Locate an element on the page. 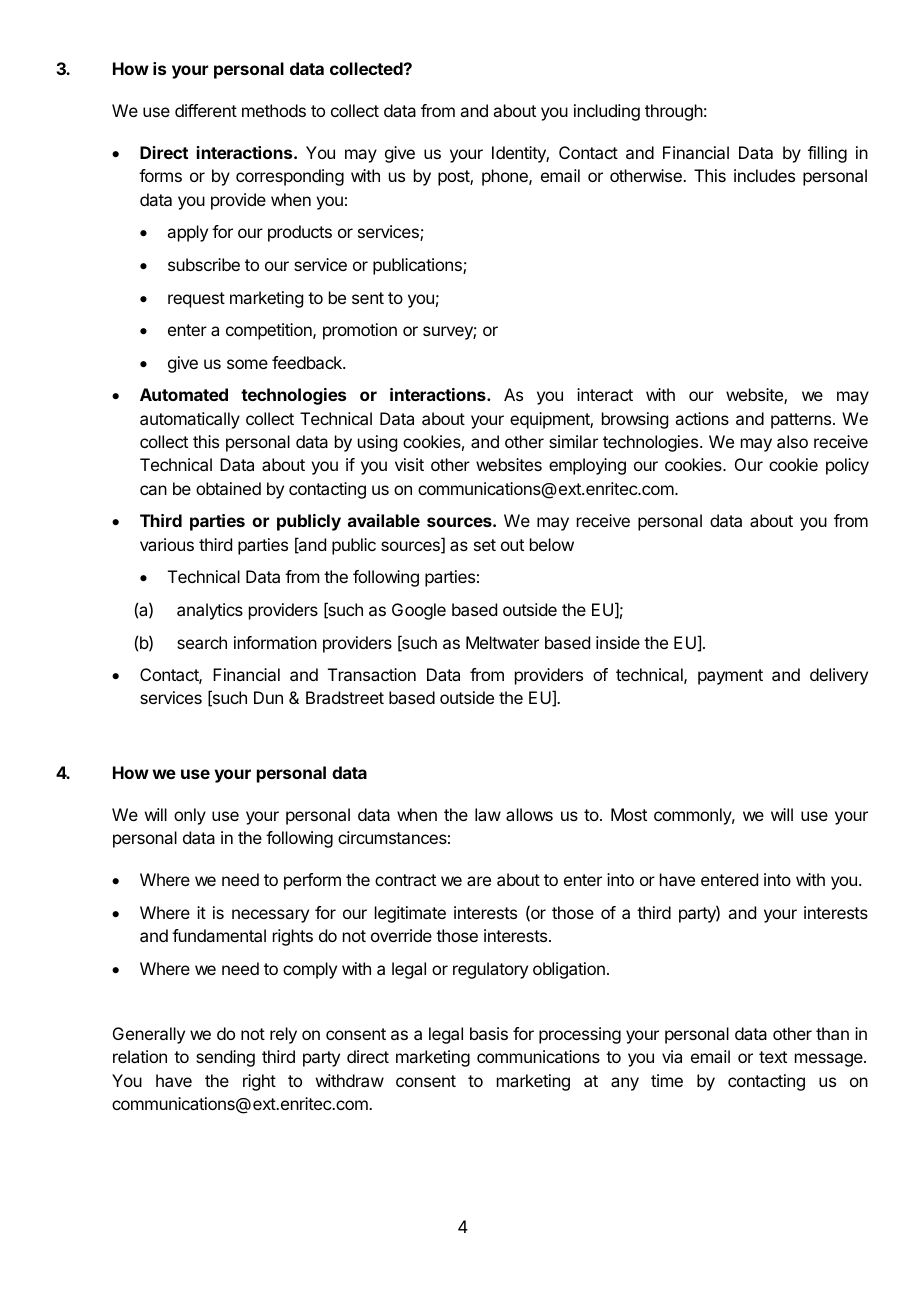  promotion is located at coordinates (360, 331).
